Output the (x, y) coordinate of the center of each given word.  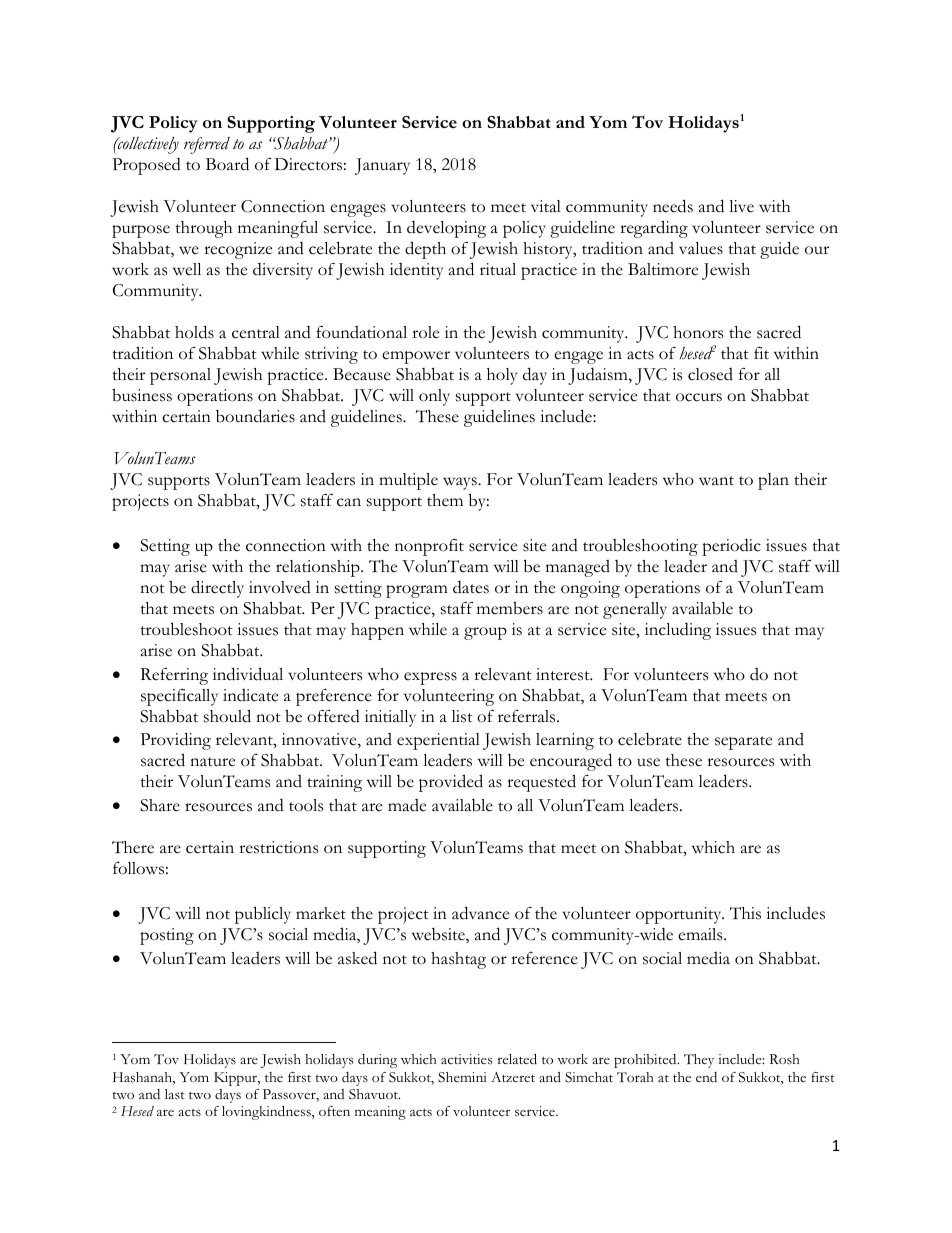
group (485, 633)
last (175, 1094)
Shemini (462, 1077)
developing (446, 229)
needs (673, 206)
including (678, 631)
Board (227, 164)
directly (217, 589)
